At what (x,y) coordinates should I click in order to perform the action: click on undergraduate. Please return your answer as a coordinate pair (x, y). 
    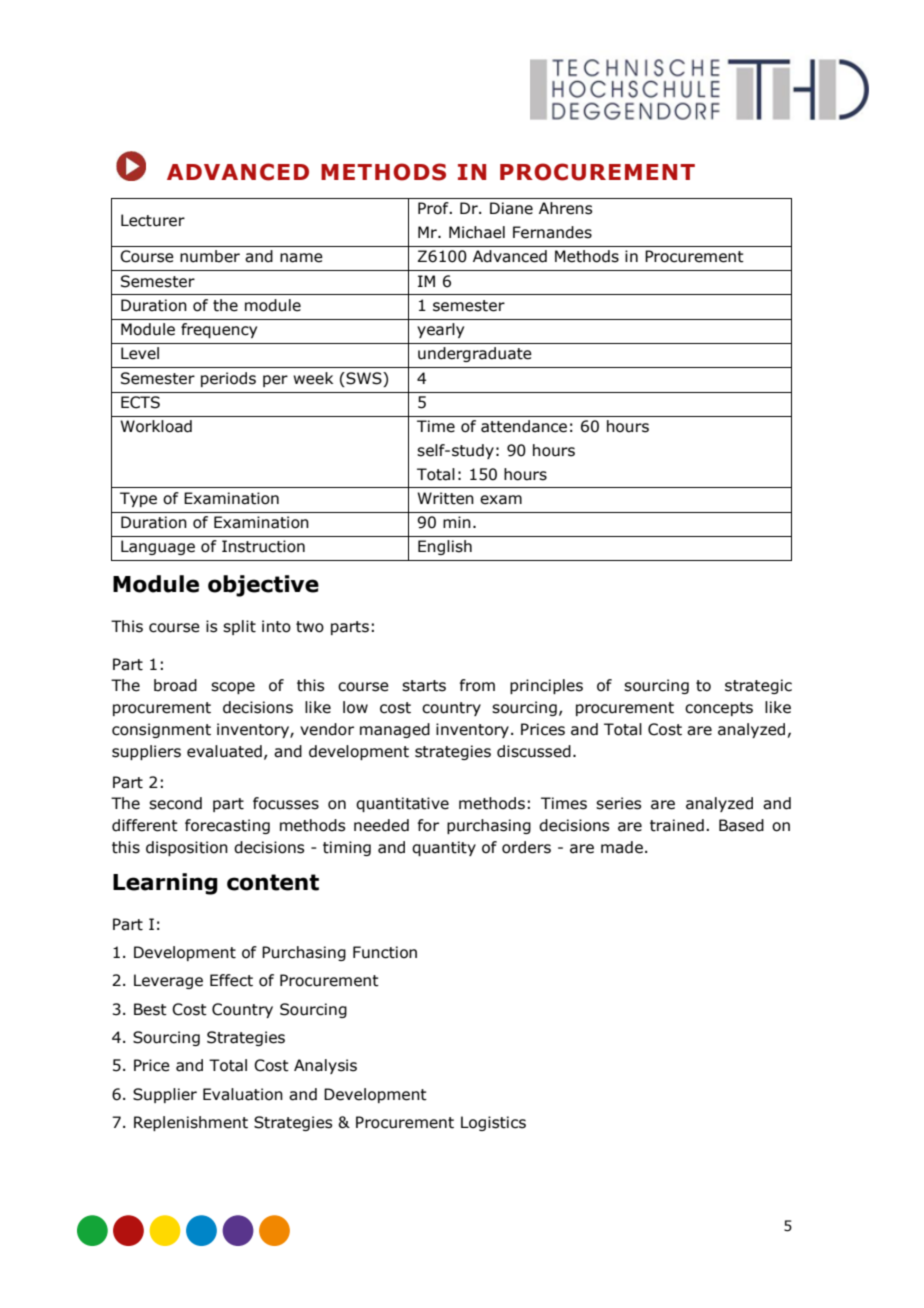
    Looking at the image, I should click on (475, 354).
